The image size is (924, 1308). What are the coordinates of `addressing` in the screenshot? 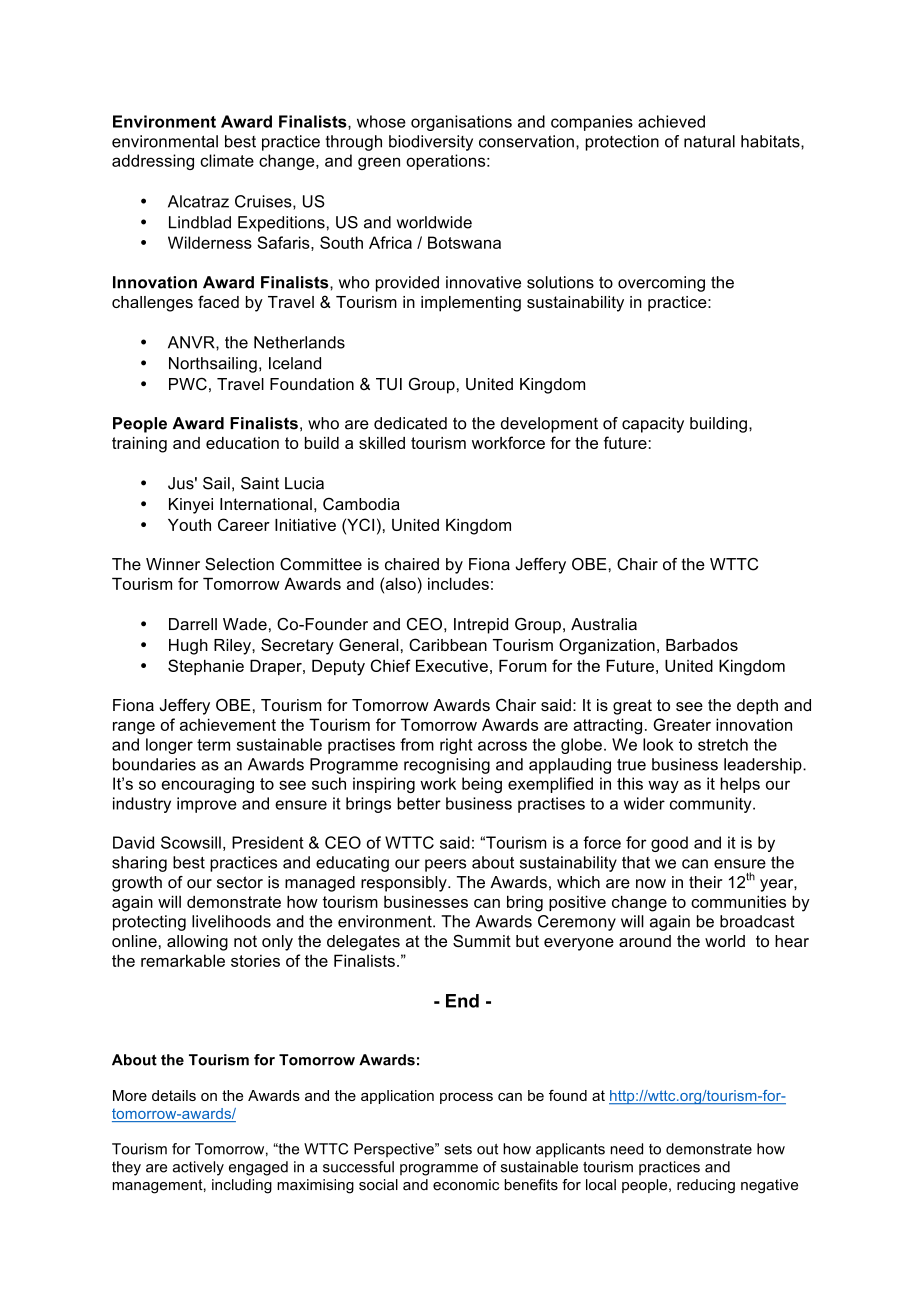 It's located at (153, 162).
